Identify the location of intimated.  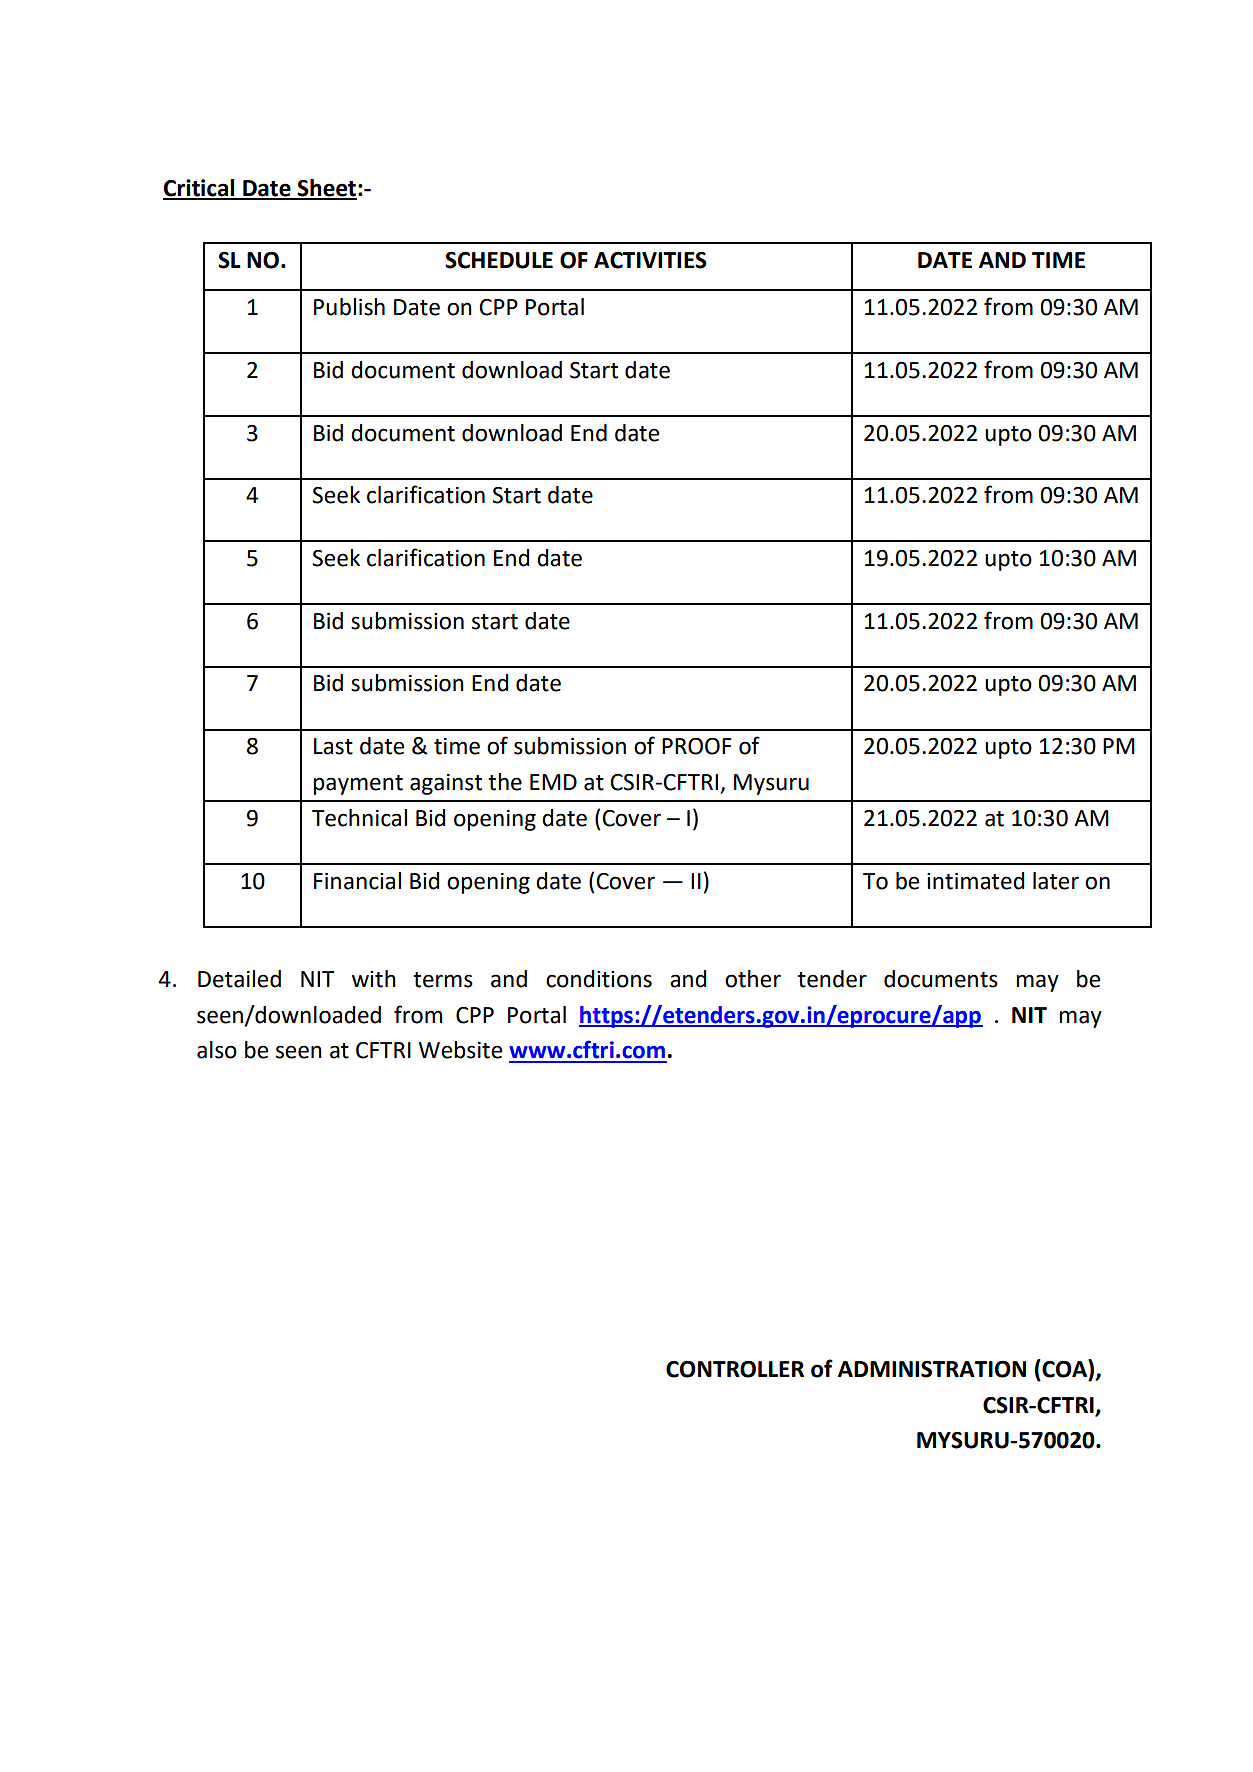
(975, 881).
